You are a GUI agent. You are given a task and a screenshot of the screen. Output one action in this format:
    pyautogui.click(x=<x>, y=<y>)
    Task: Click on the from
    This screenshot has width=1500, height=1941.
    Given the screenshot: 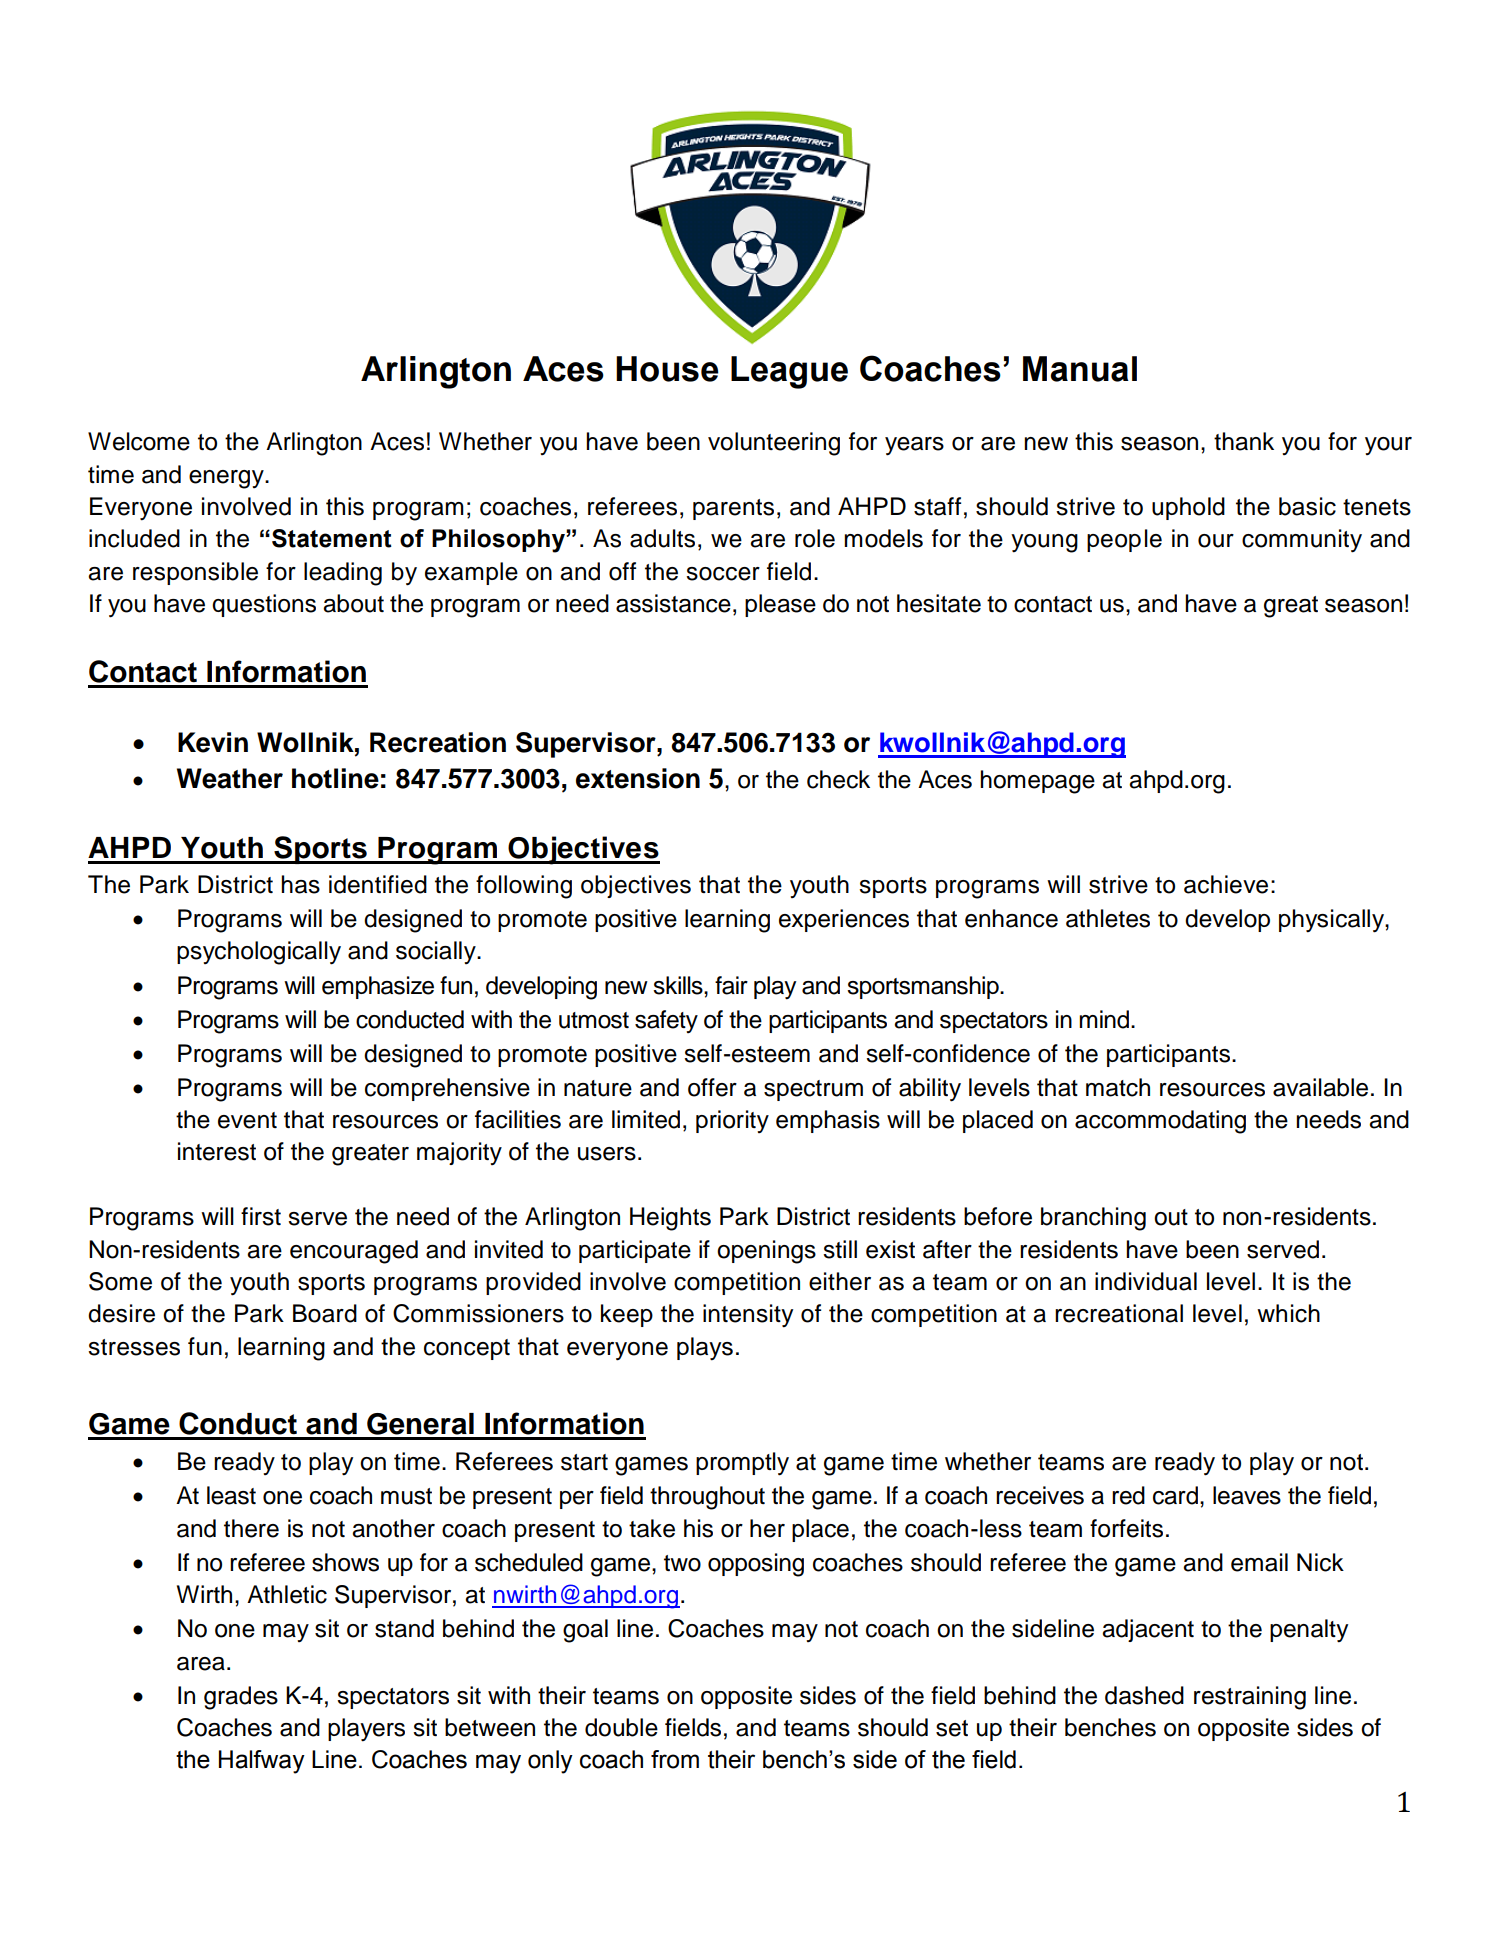 What is the action you would take?
    pyautogui.click(x=675, y=1759)
